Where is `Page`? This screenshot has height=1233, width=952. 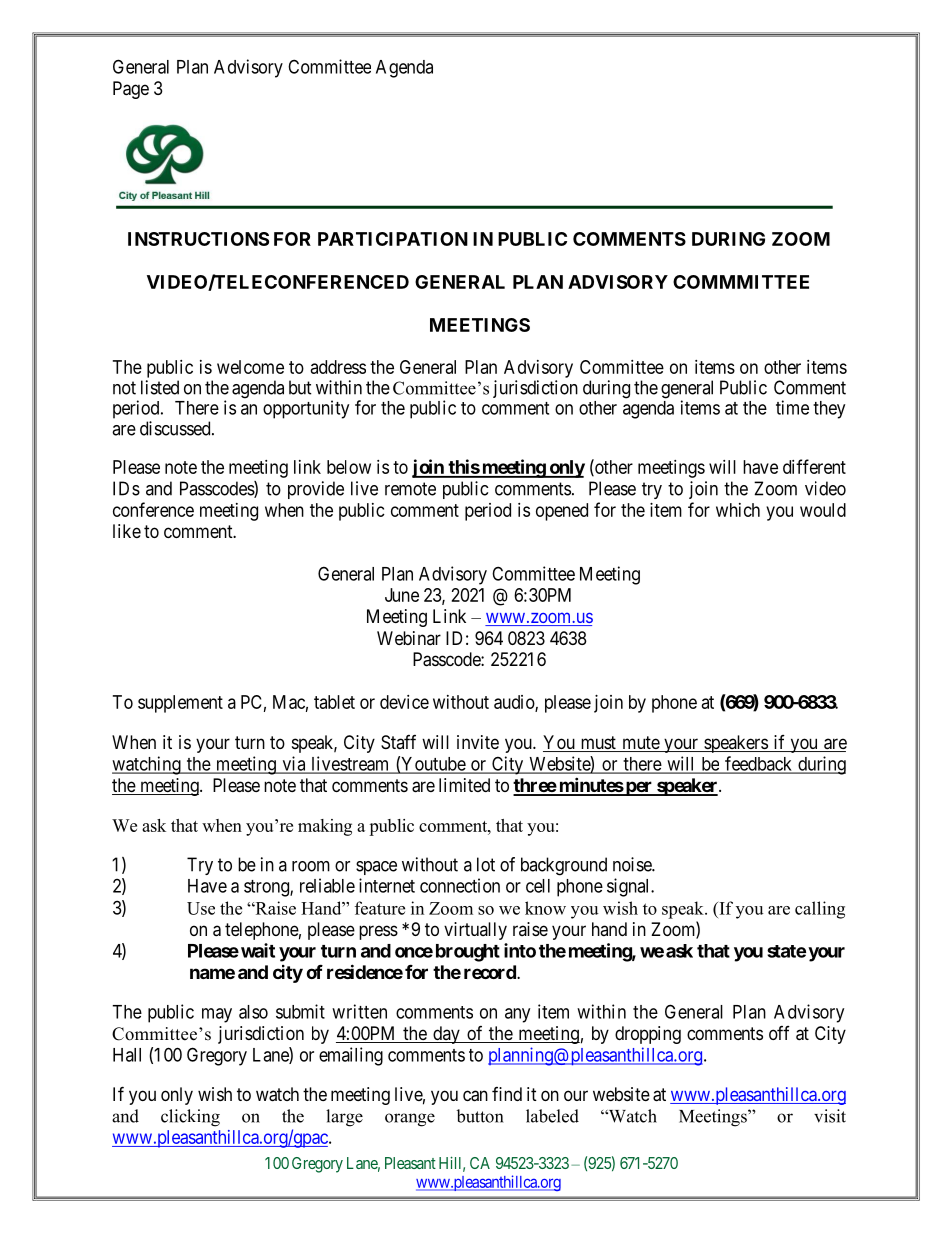 Page is located at coordinates (131, 90).
